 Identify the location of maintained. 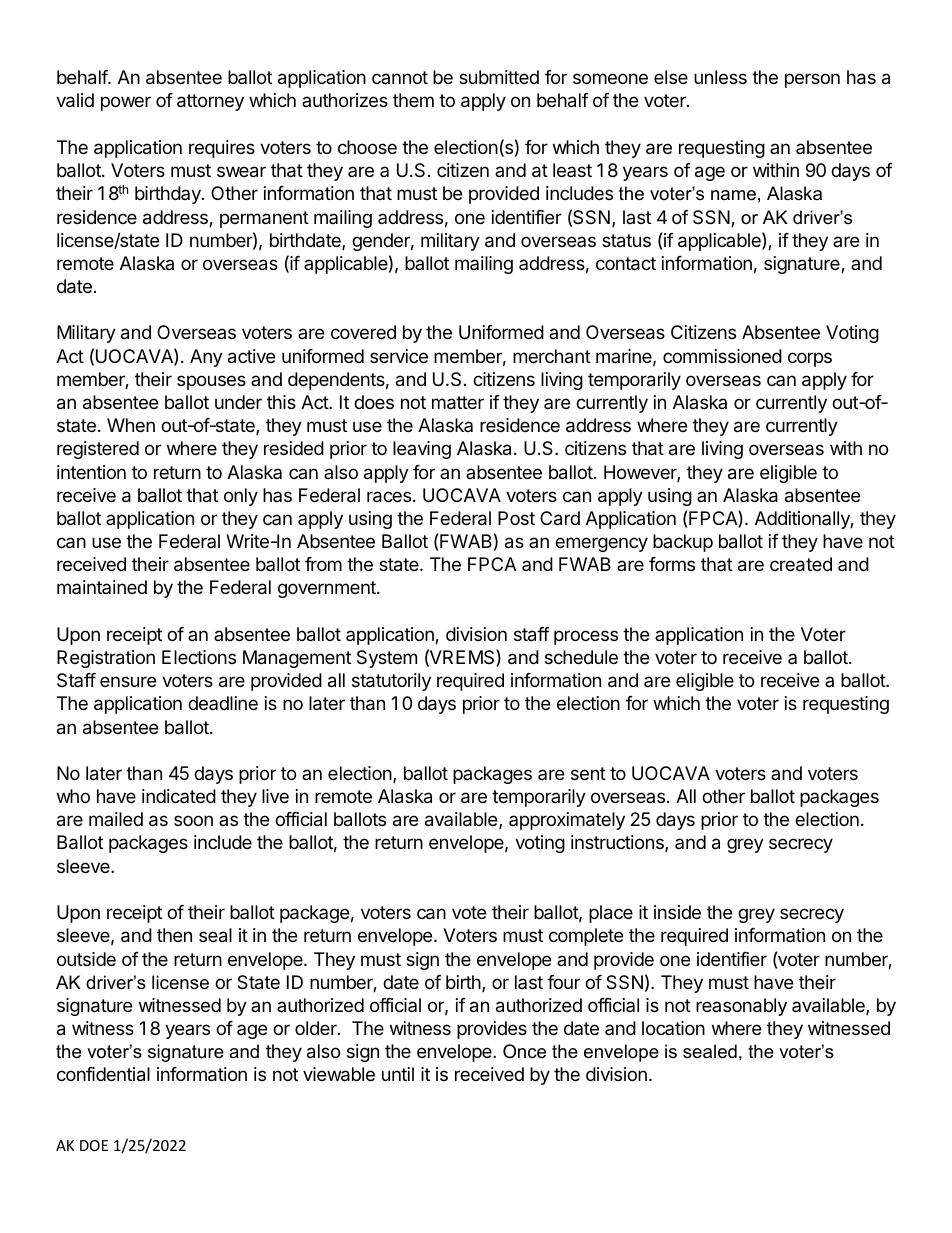
(102, 587).
